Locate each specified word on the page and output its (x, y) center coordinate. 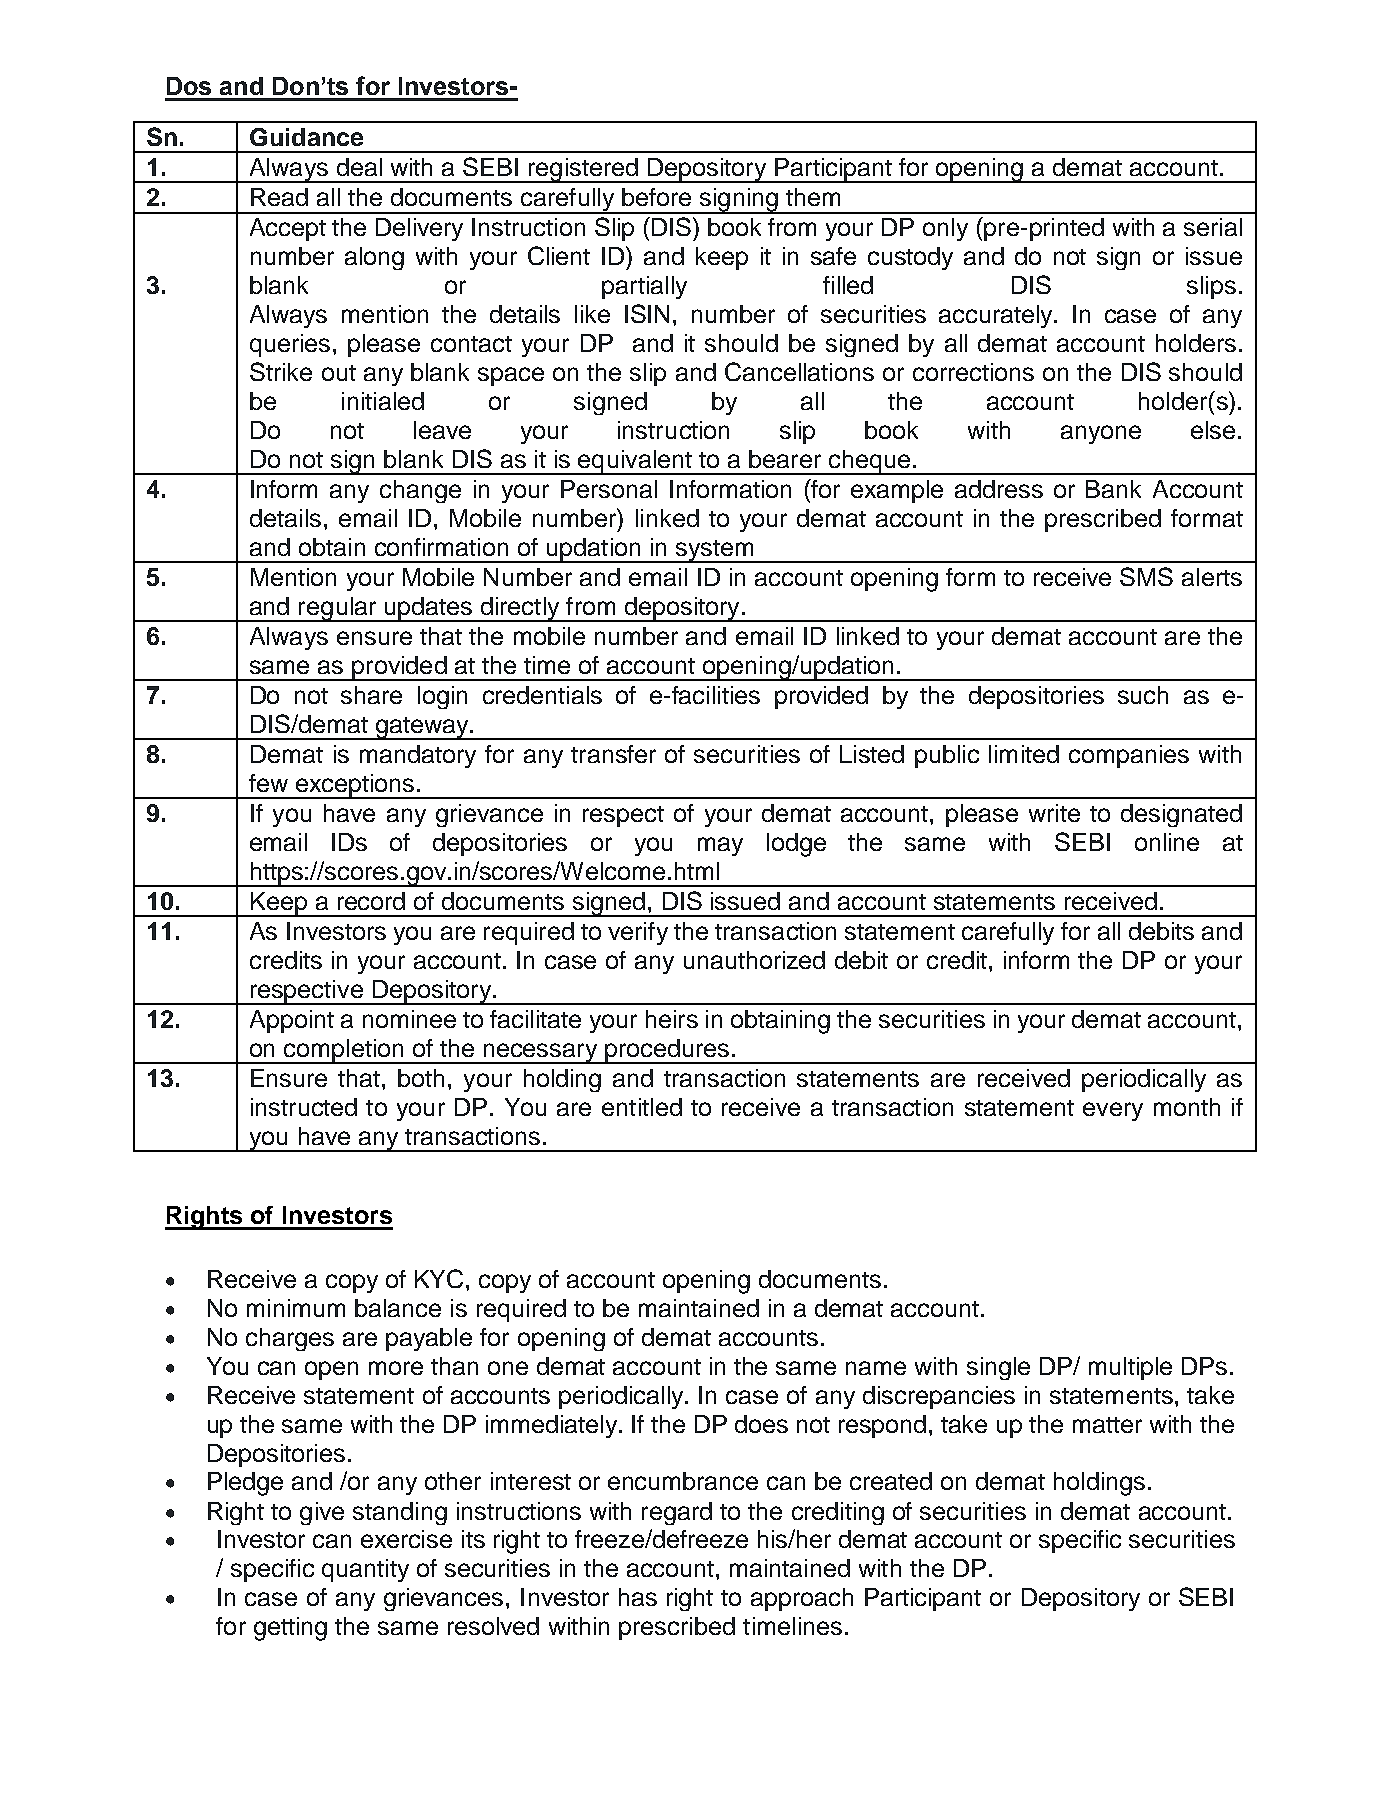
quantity (365, 1570)
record (371, 901)
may (720, 846)
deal (359, 167)
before (656, 197)
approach (802, 1599)
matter (1107, 1425)
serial (1213, 227)
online (1167, 842)
